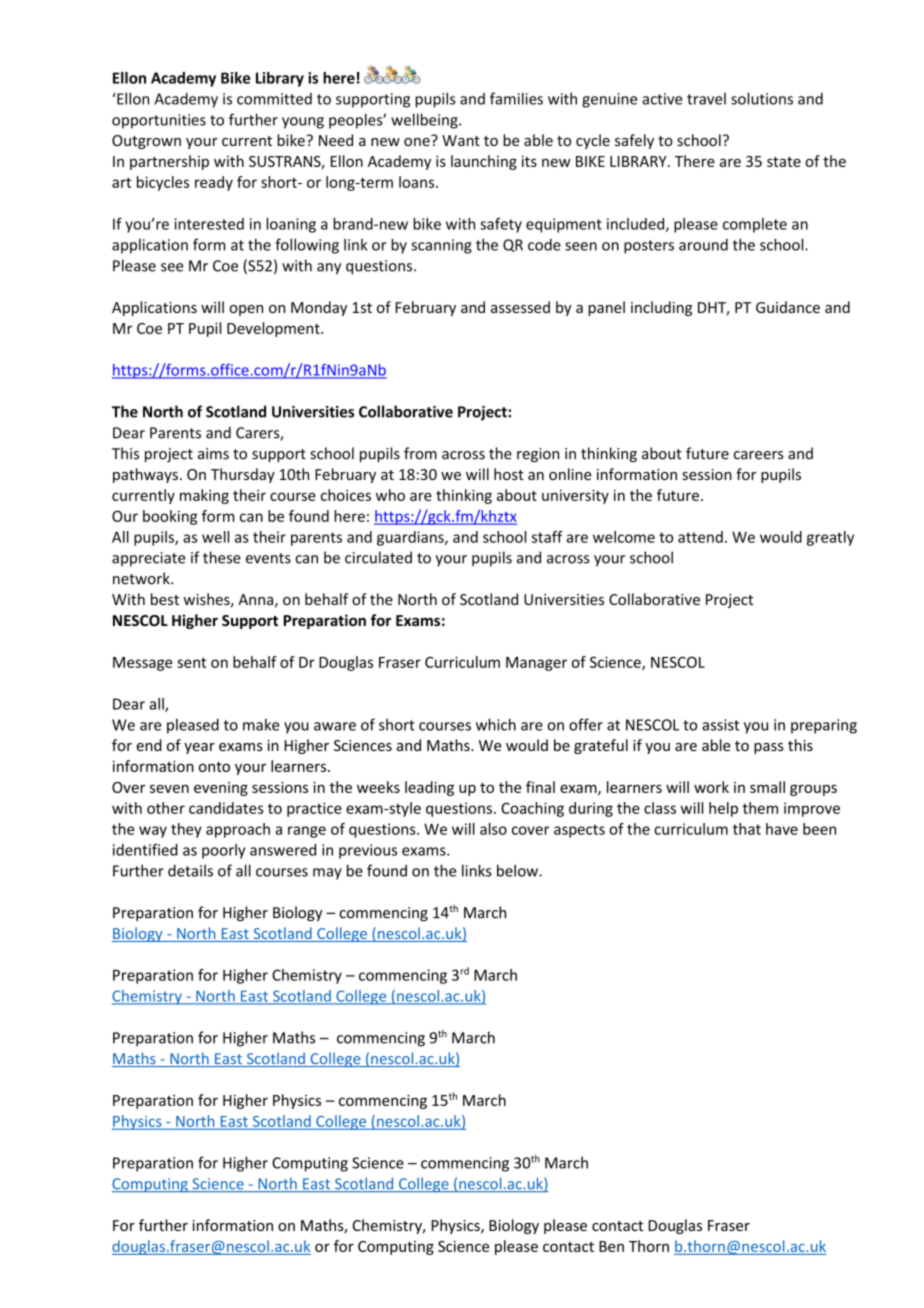 This screenshot has height=1308, width=924. What do you see at coordinates (720, 725) in the screenshot?
I see `assist` at bounding box center [720, 725].
